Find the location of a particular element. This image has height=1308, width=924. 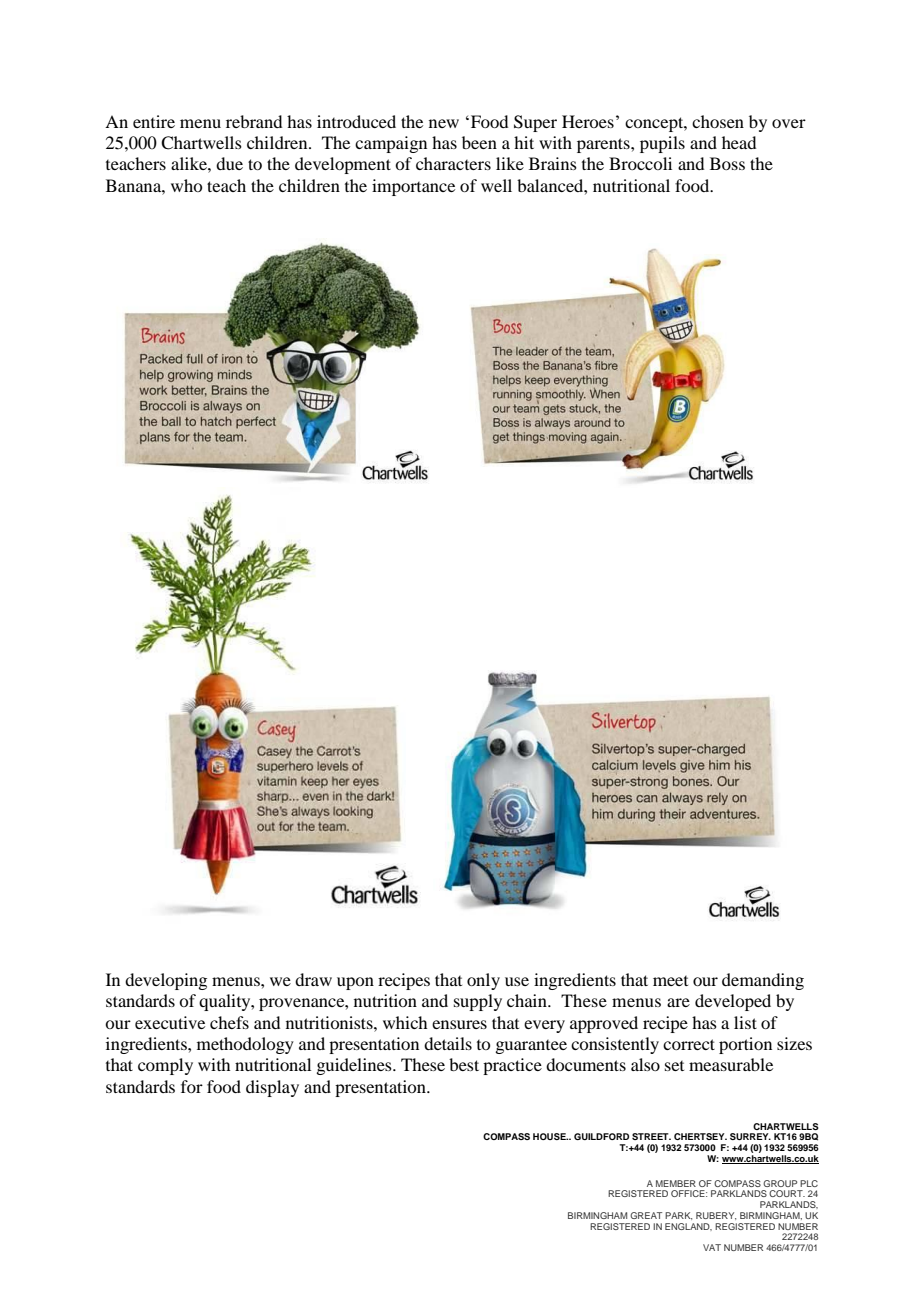

head is located at coordinates (739, 142).
